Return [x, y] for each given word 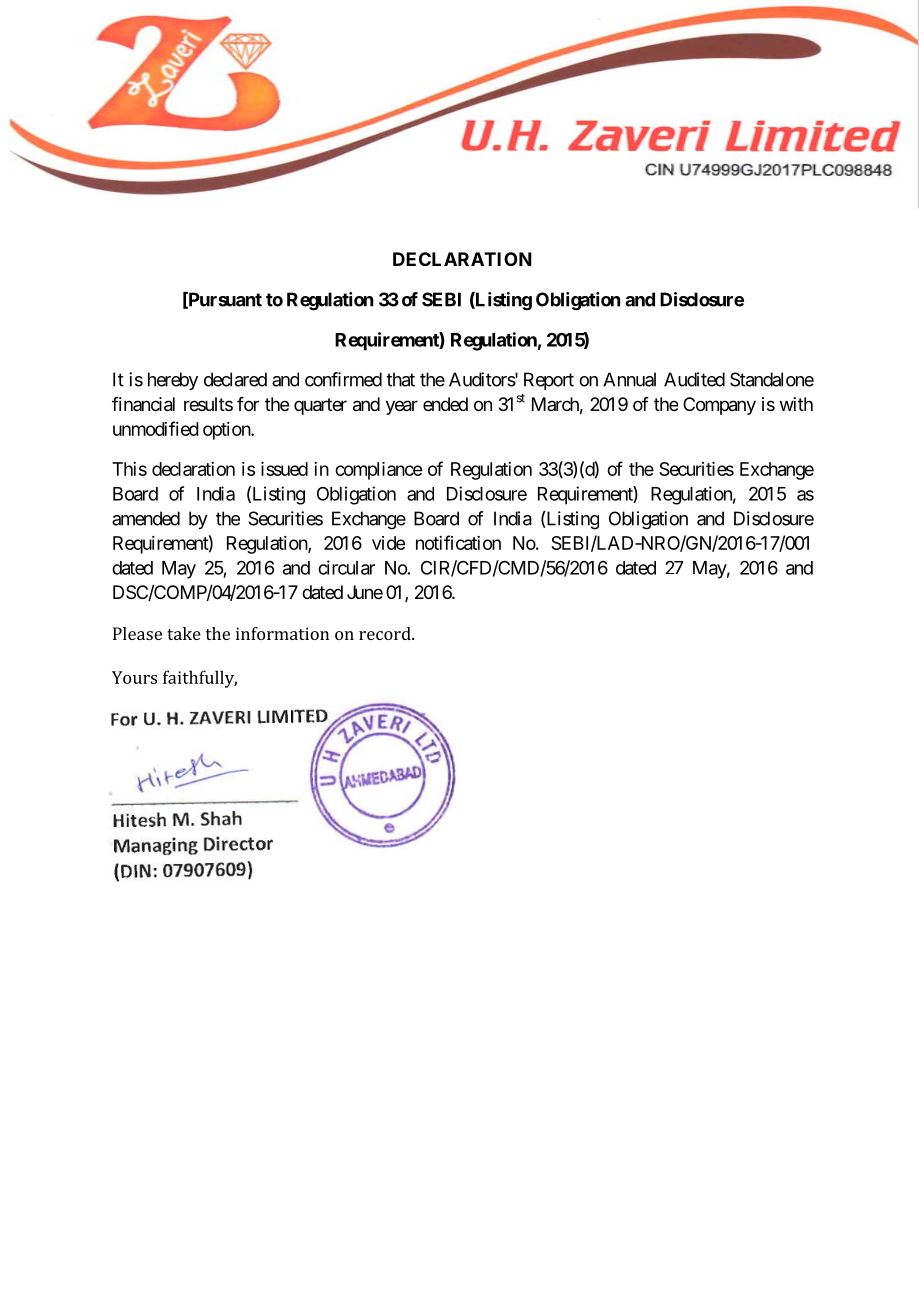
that [400, 379]
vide [388, 543]
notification [458, 542]
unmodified [156, 428]
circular [346, 567]
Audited [694, 379]
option [227, 431]
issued [284, 469]
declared [235, 379]
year [402, 407]
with [796, 404]
